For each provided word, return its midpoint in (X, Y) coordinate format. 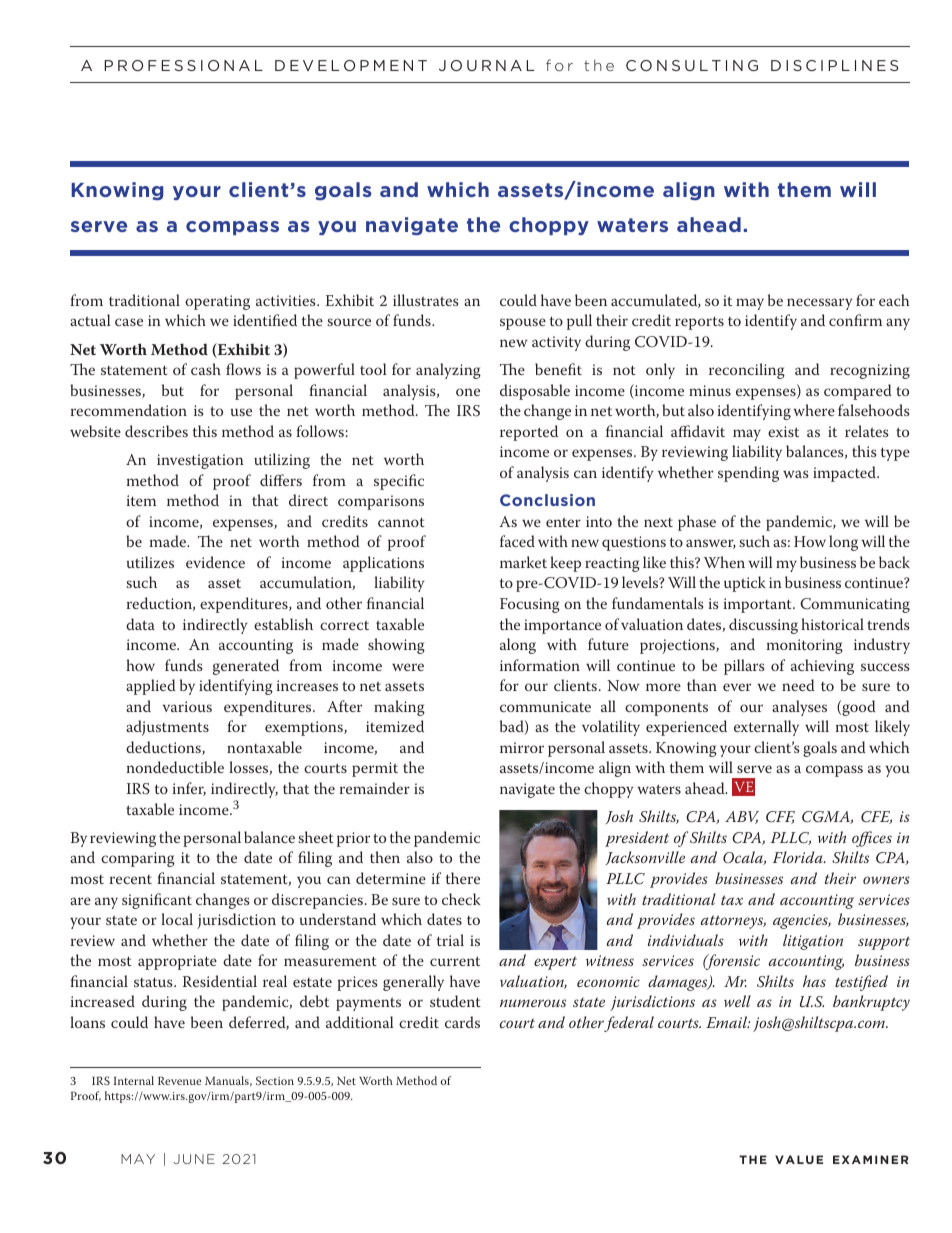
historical (832, 624)
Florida (799, 857)
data (140, 624)
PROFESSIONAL (183, 65)
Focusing (530, 605)
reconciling (747, 371)
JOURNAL (486, 65)
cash (206, 369)
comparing (138, 859)
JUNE (194, 1159)
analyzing (448, 371)
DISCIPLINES (834, 65)
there (463, 878)
